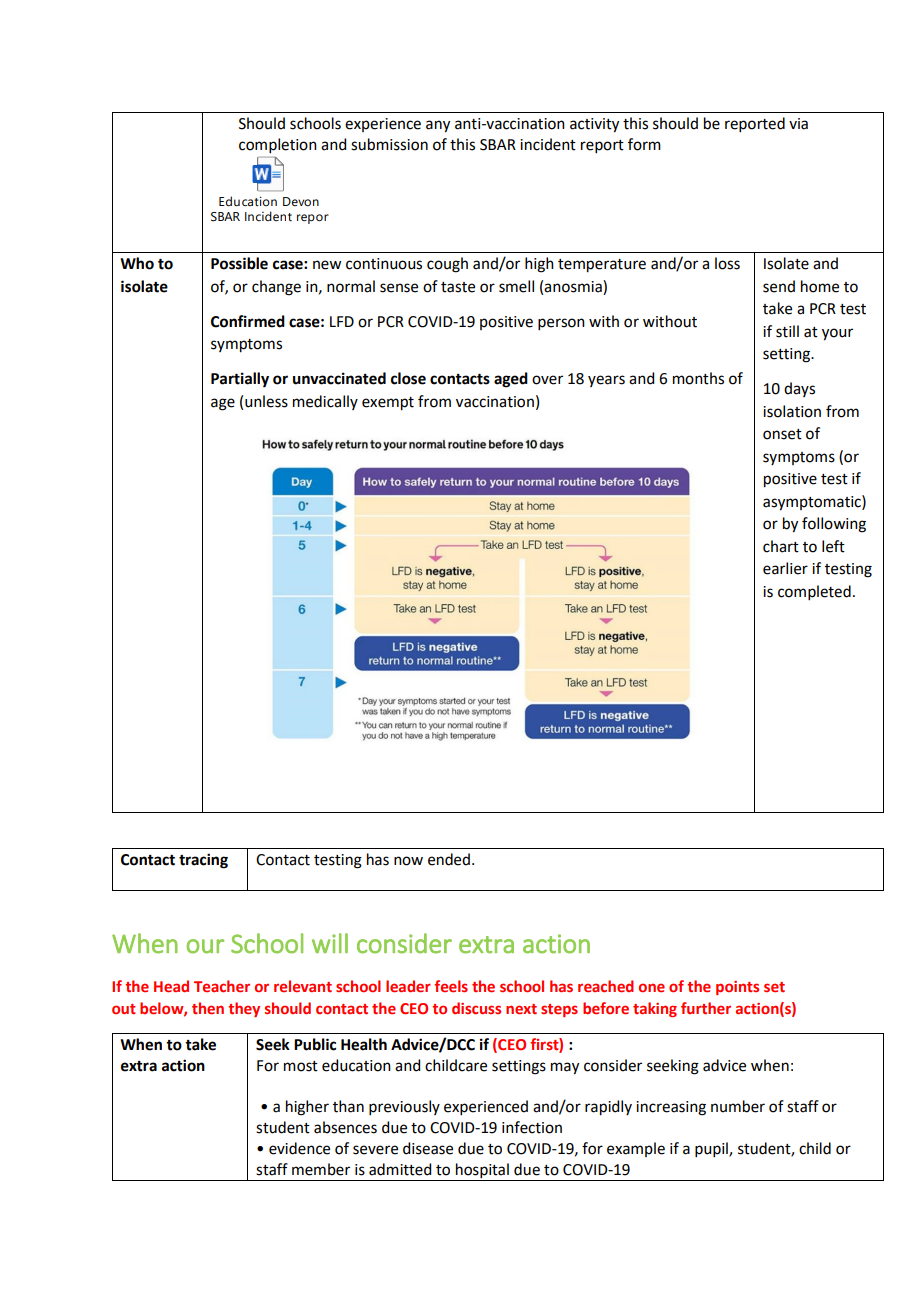  I want to click on points, so click(737, 988).
